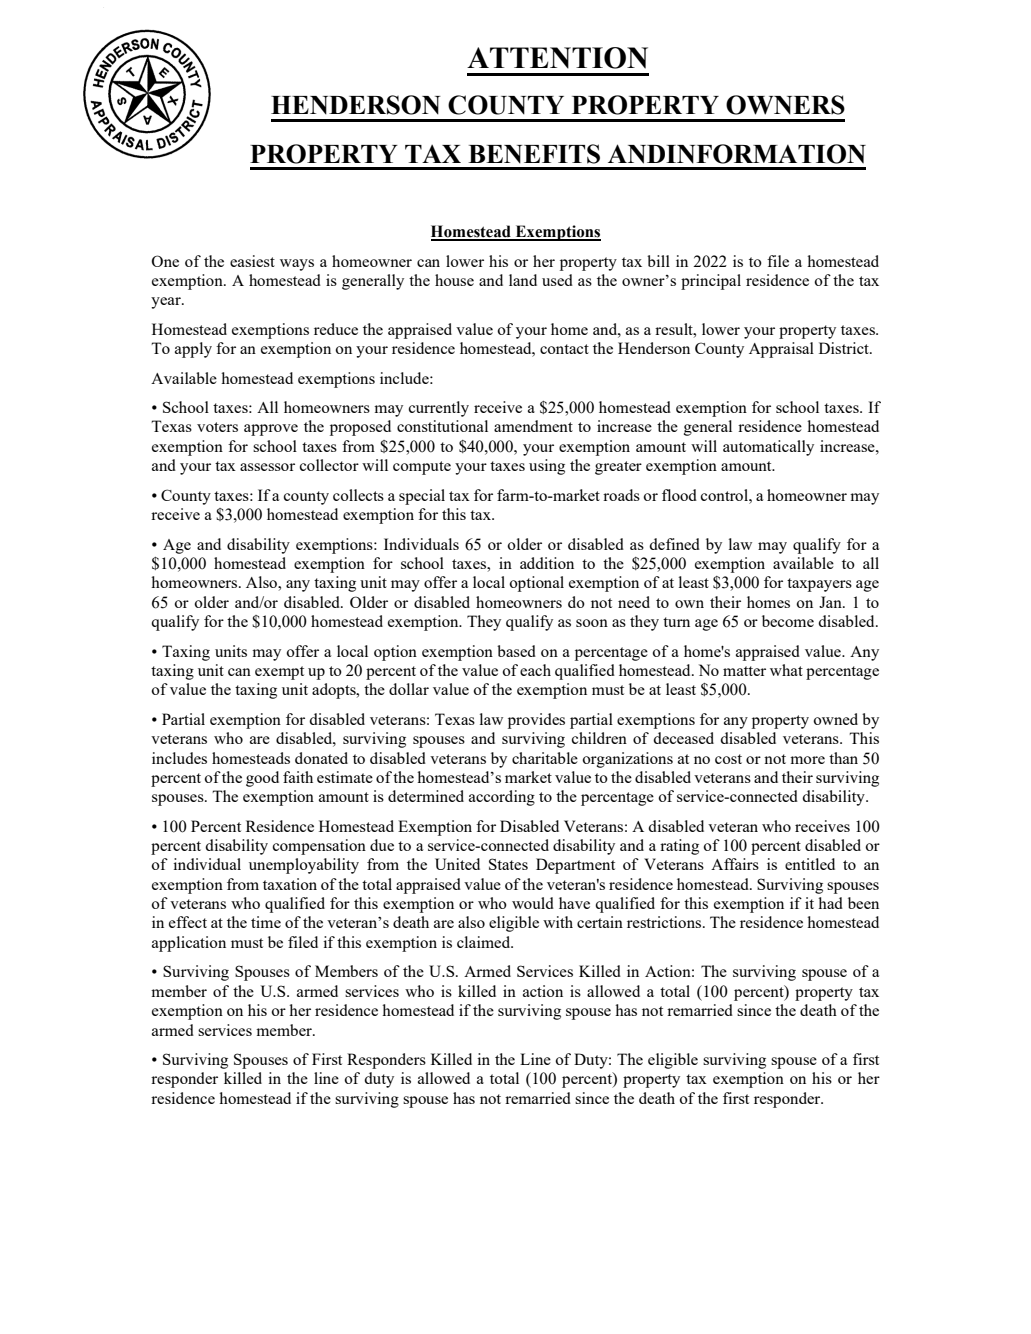 This document has width=1031, height=1334. Describe the element at coordinates (711, 282) in the document. I see `principal` at that location.
